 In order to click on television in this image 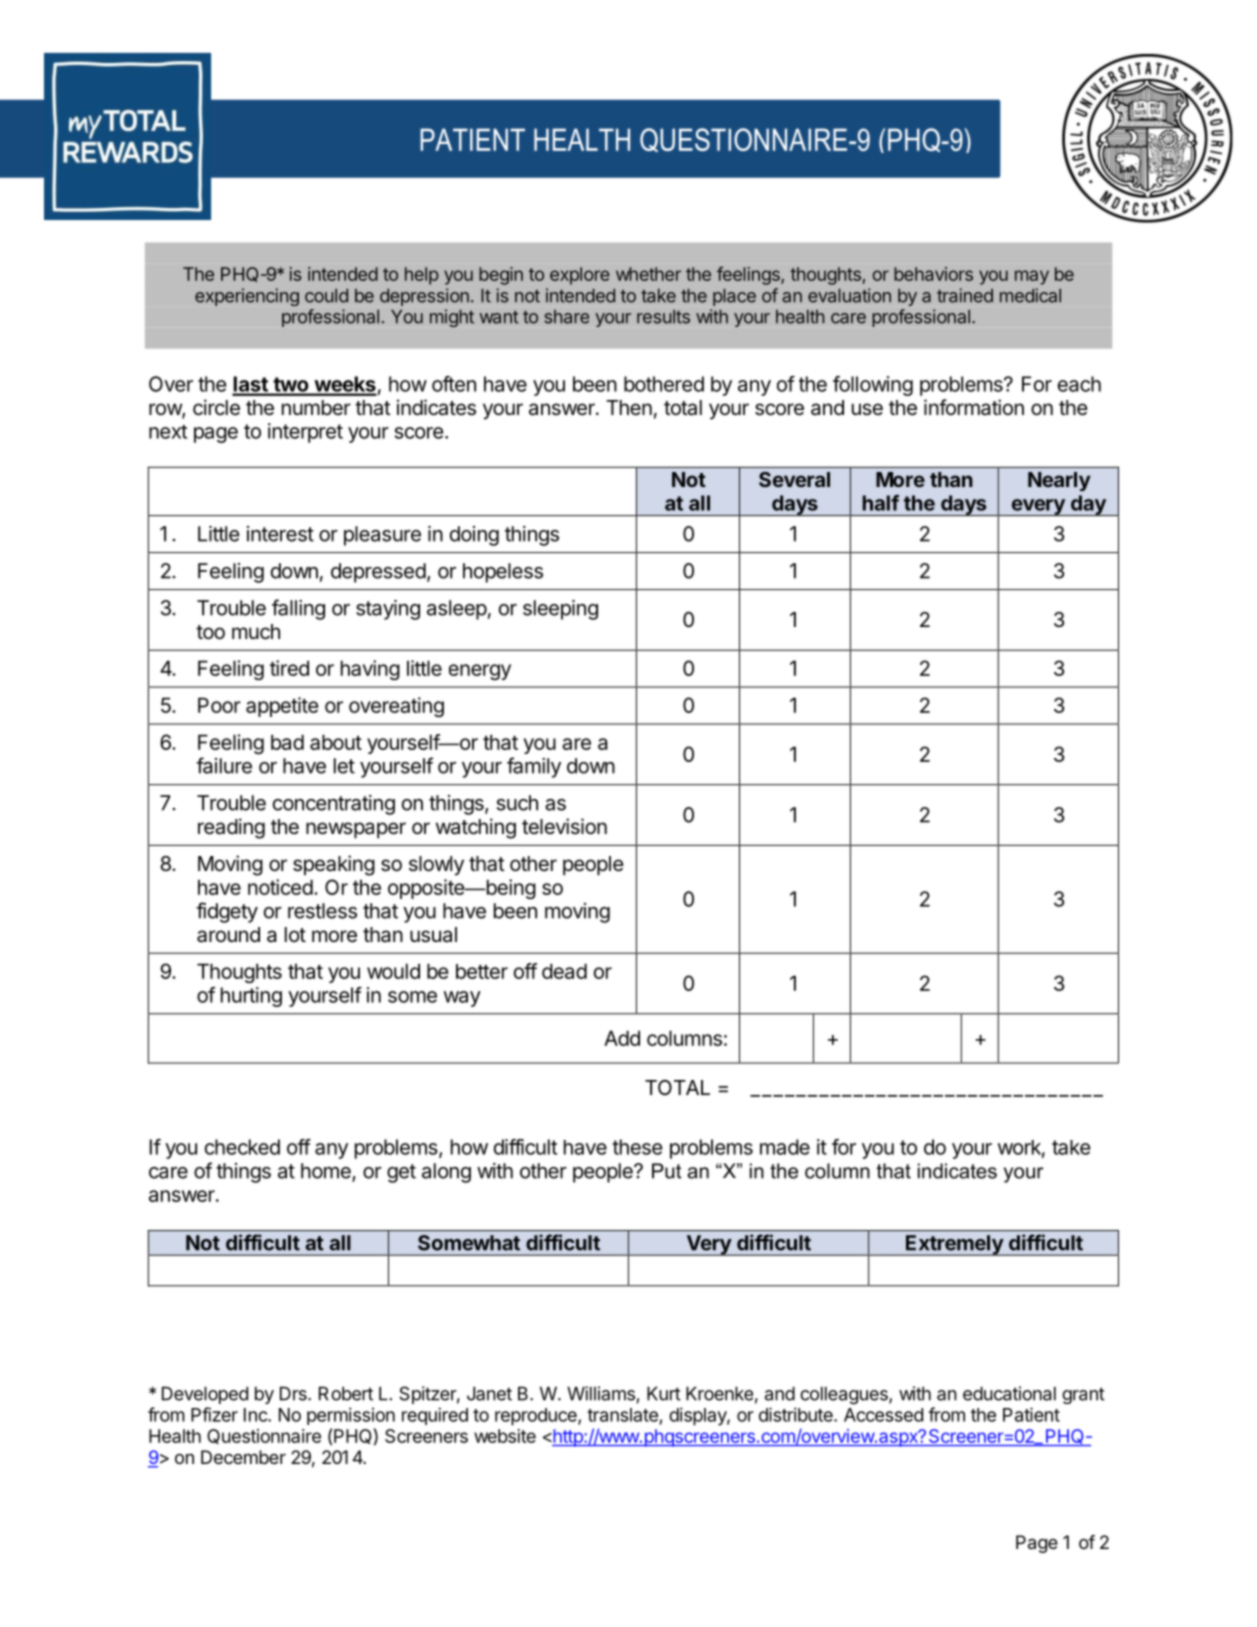, I will do `click(564, 826)`.
